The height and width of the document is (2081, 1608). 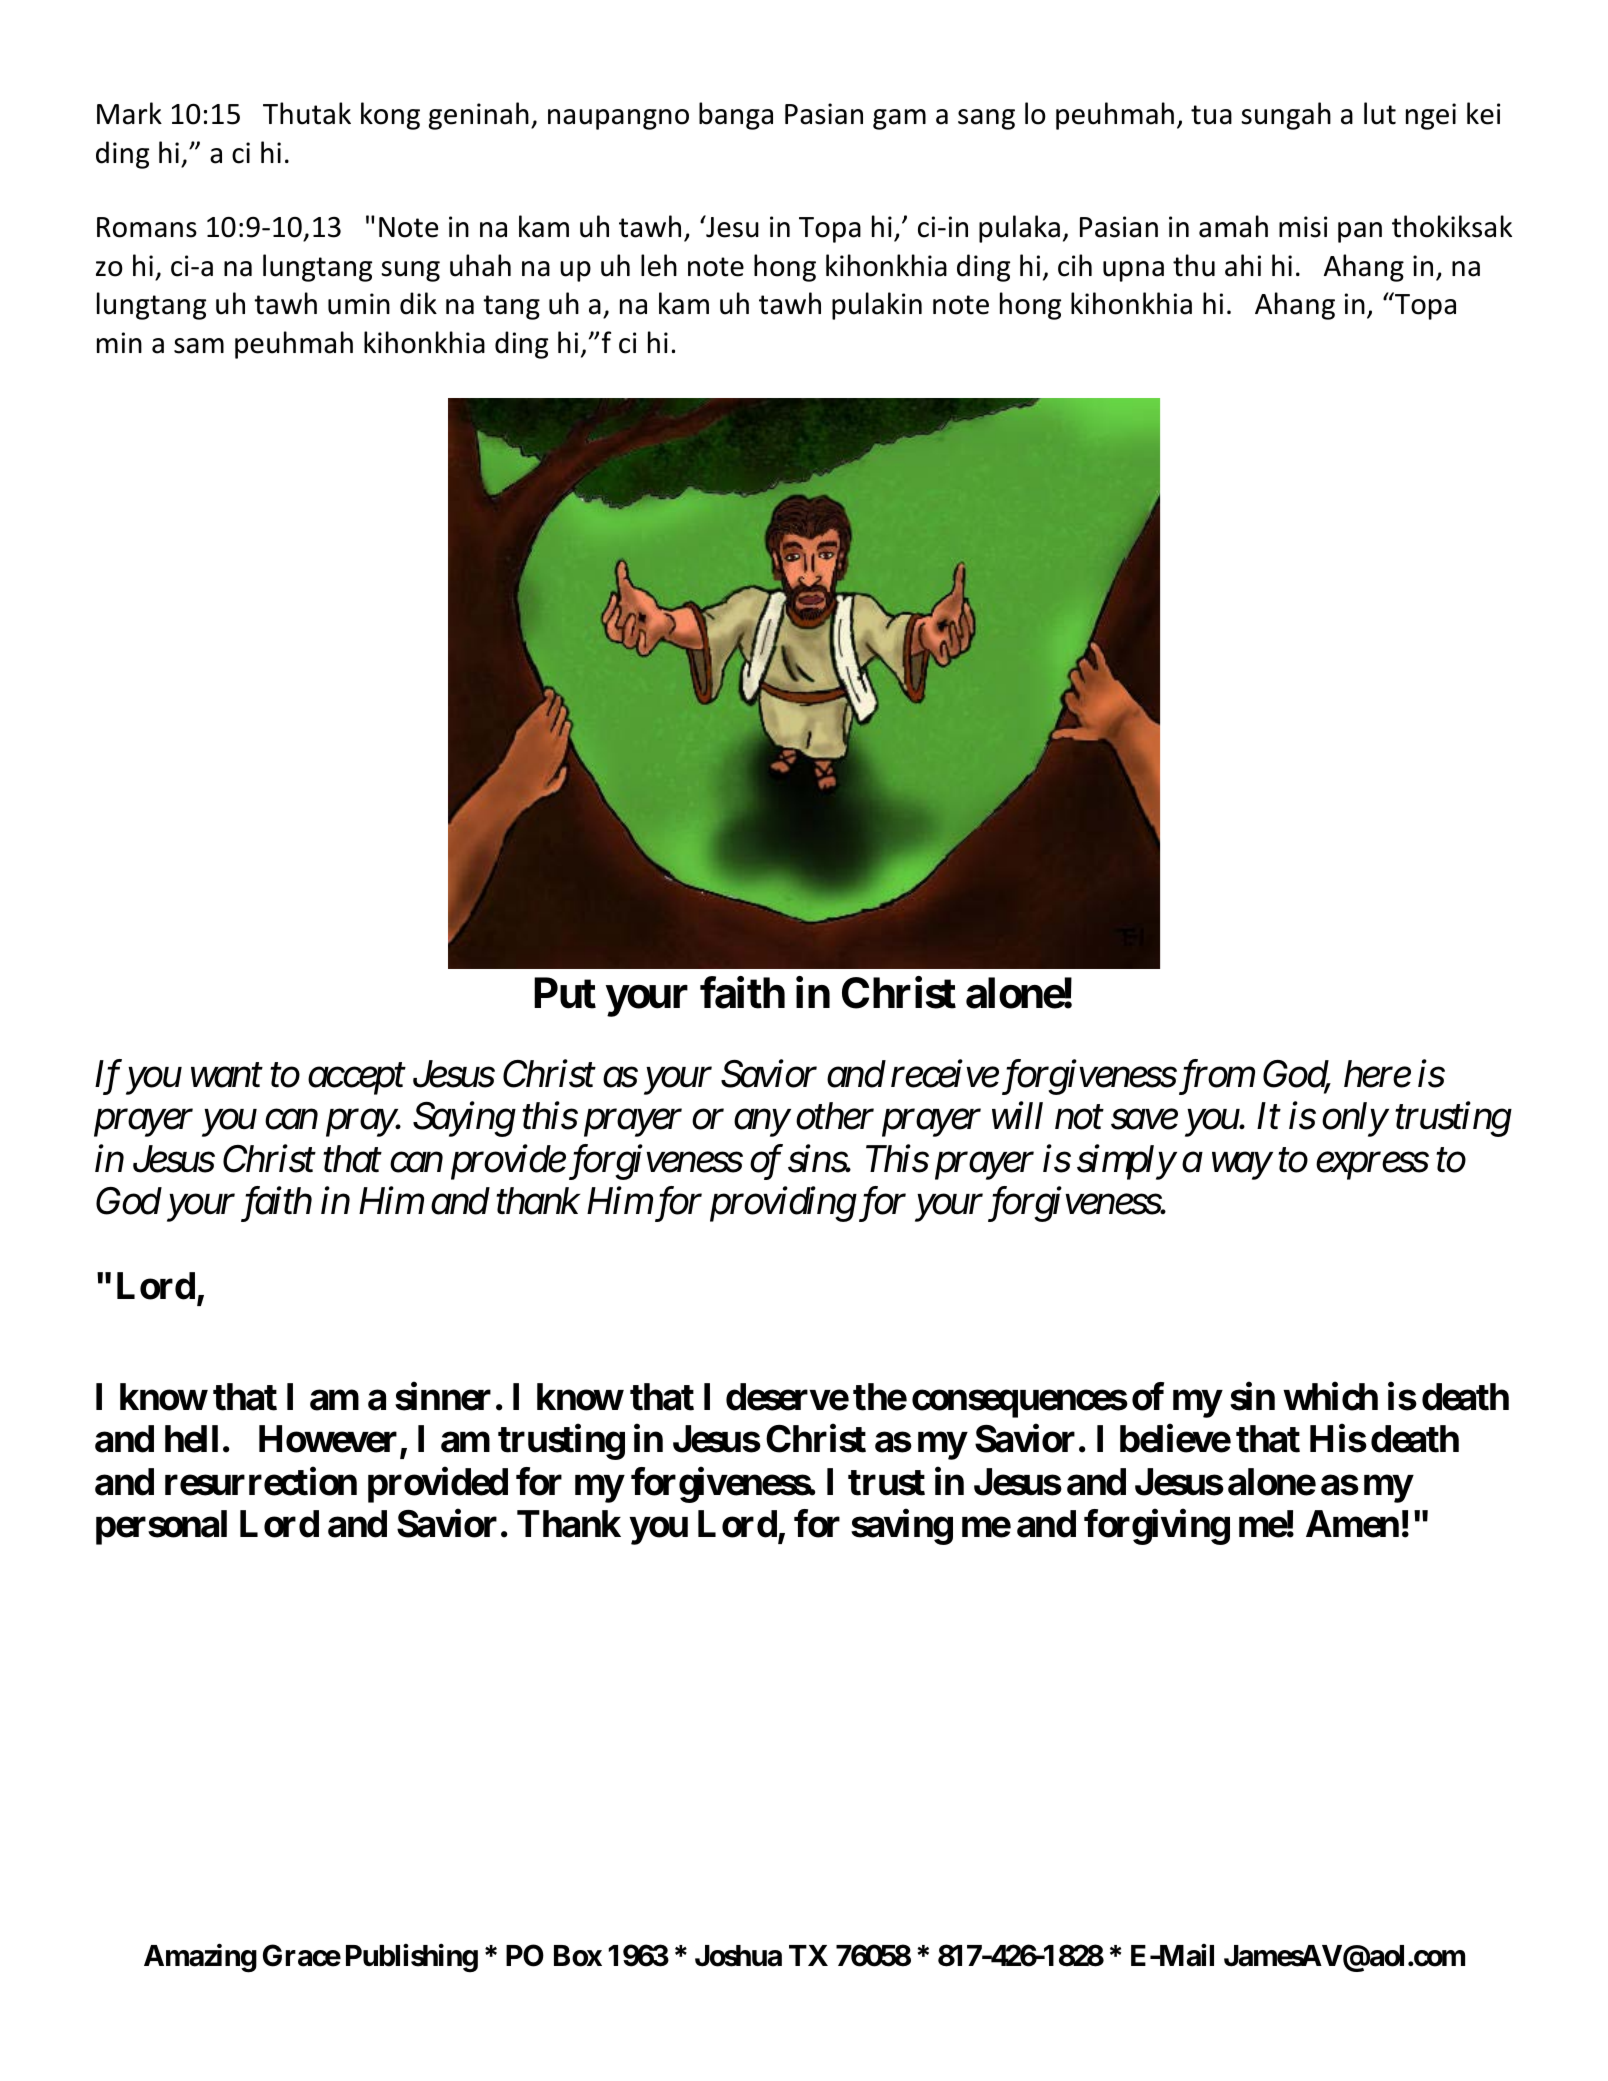 What do you see at coordinates (443, 1397) in the document?
I see `sinner` at bounding box center [443, 1397].
